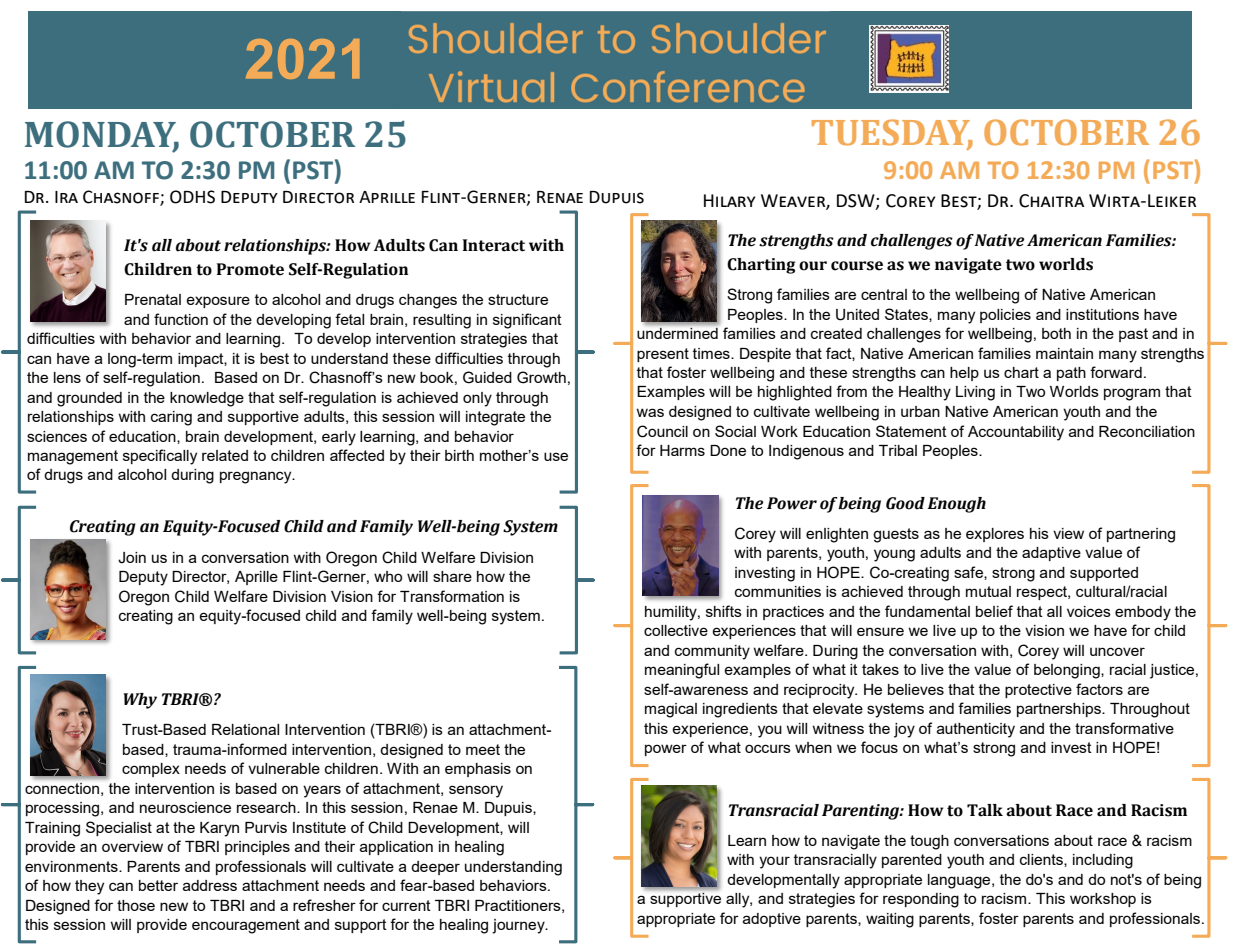 This screenshot has width=1233, height=952. I want to click on responding, so click(921, 900).
